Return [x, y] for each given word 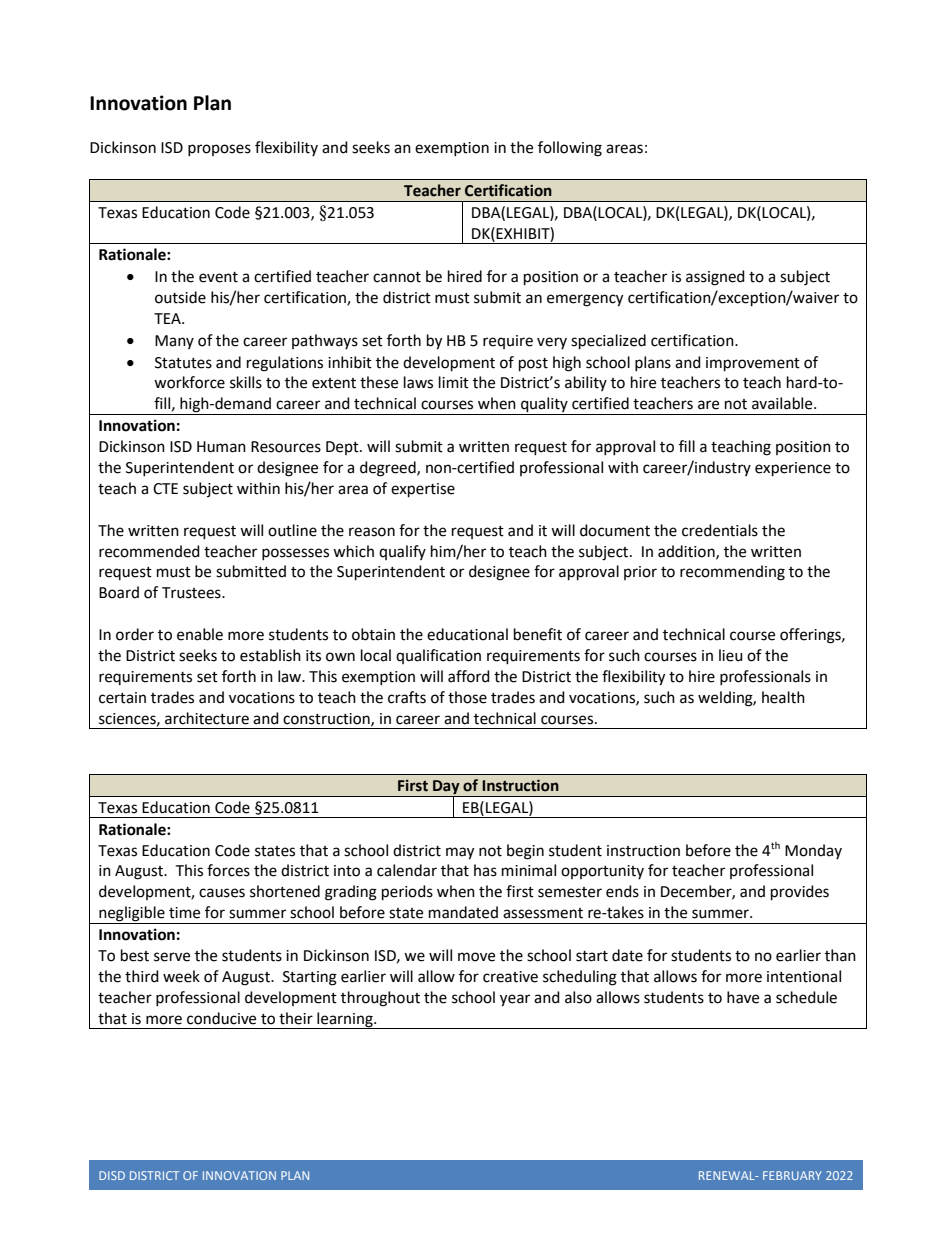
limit [454, 382]
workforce [189, 382]
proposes [219, 150]
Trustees [192, 593]
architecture [207, 718]
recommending [732, 573]
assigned [715, 278]
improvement [753, 364]
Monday [813, 851]
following [570, 149]
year [515, 1000]
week [181, 976]
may [460, 853]
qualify [402, 552]
